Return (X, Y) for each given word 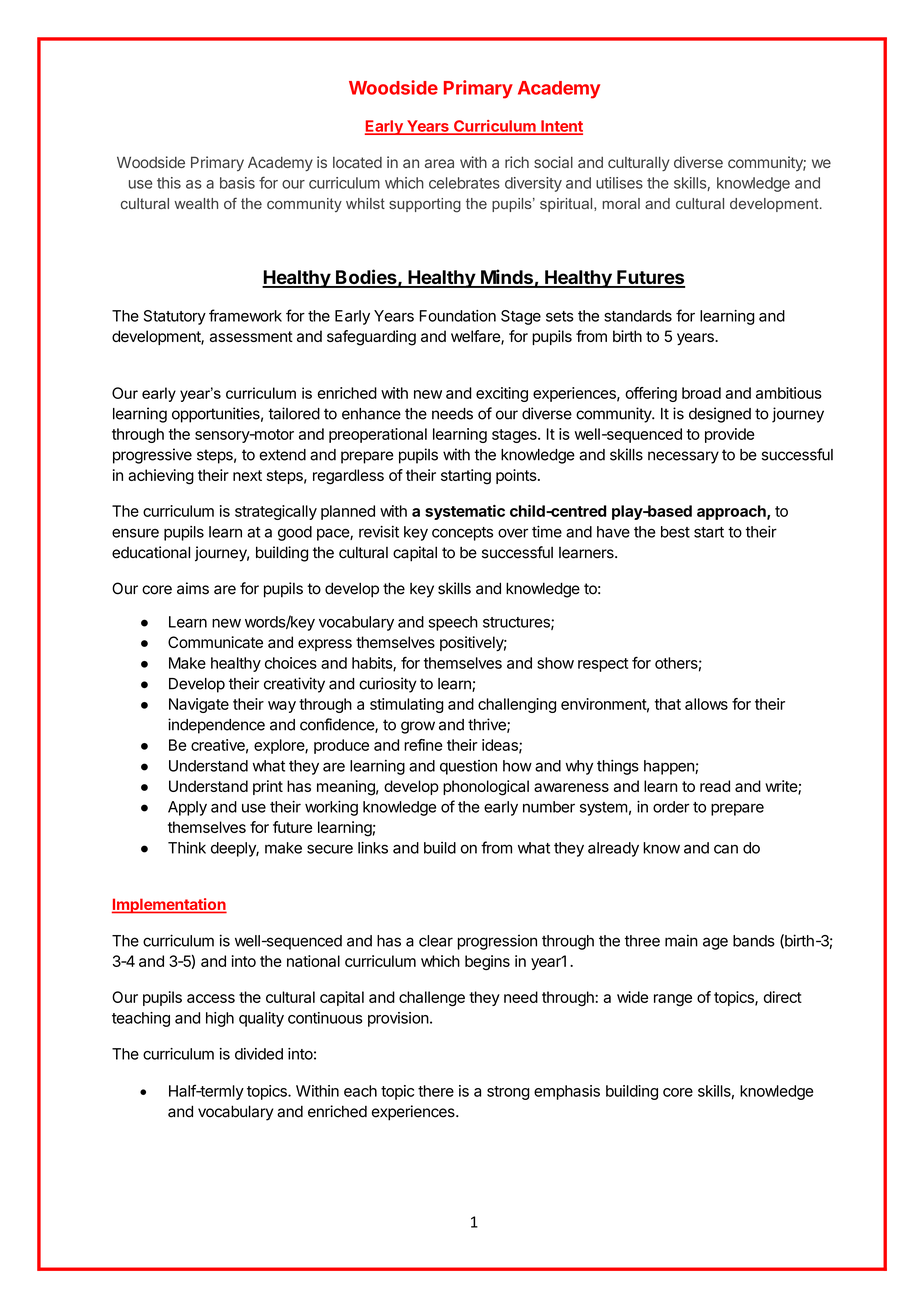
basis (237, 183)
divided (259, 1054)
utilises (619, 183)
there (436, 1091)
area (439, 163)
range (673, 1000)
